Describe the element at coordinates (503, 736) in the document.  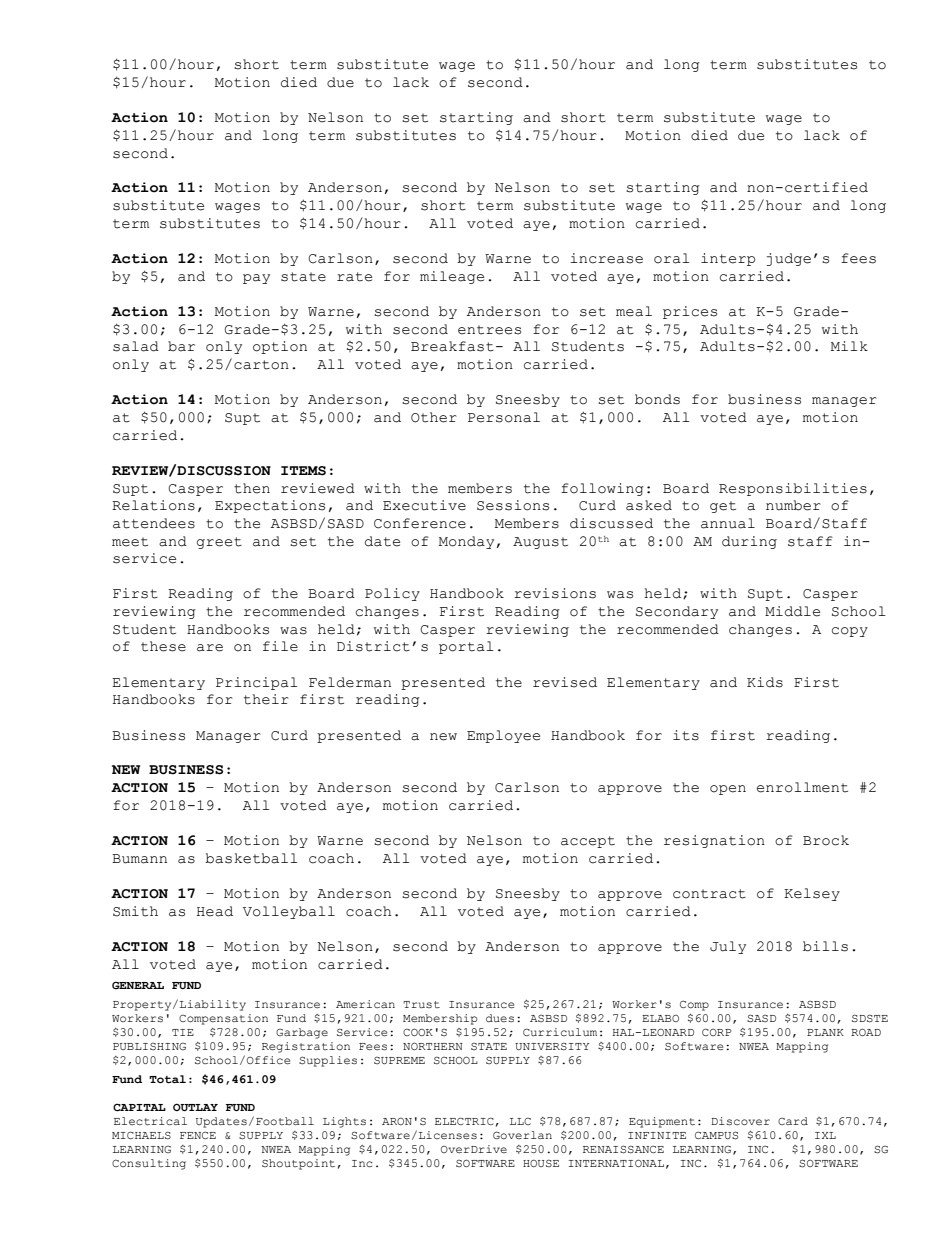
I see `Employee` at that location.
